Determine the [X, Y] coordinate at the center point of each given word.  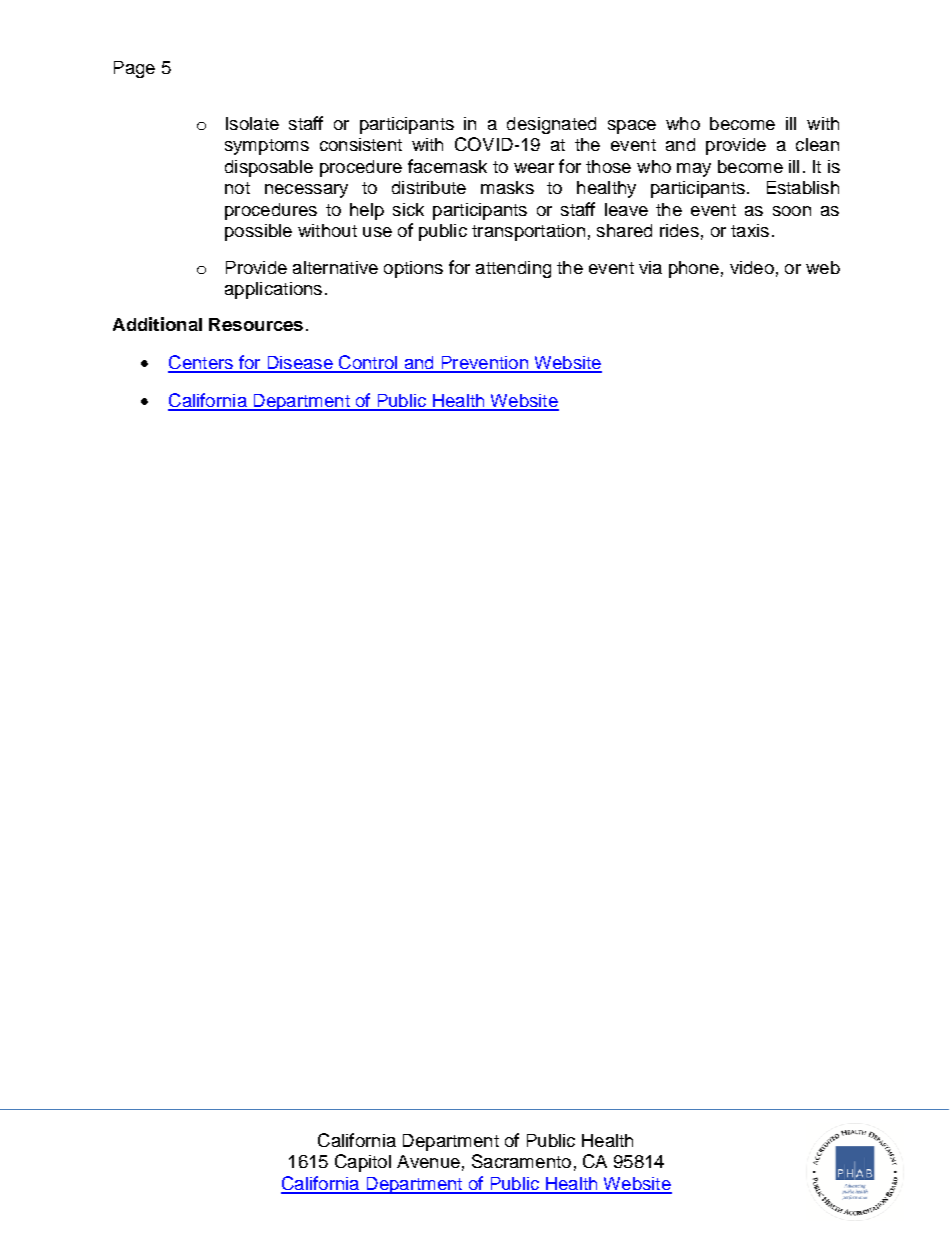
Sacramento [521, 1161]
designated [551, 125]
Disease [300, 364]
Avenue [428, 1161]
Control [368, 363]
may [694, 170]
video [752, 267]
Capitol [363, 1163]
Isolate [252, 123]
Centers [201, 363]
